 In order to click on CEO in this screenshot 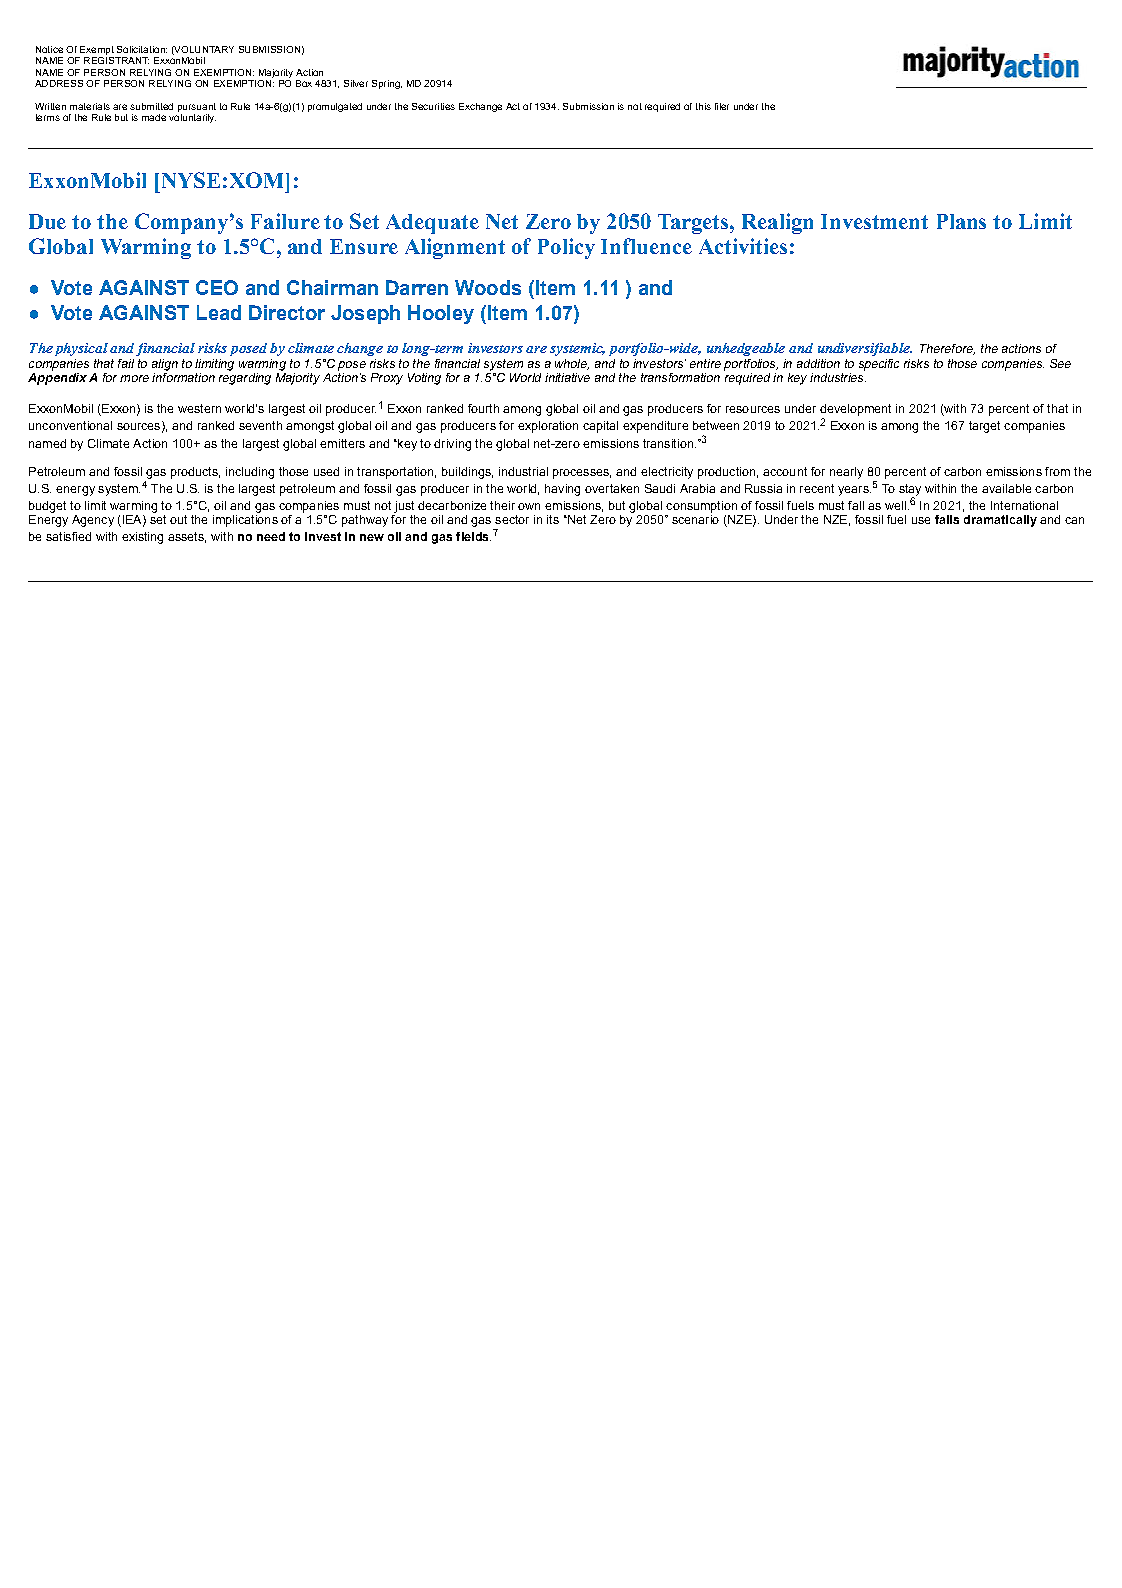, I will do `click(217, 287)`.
